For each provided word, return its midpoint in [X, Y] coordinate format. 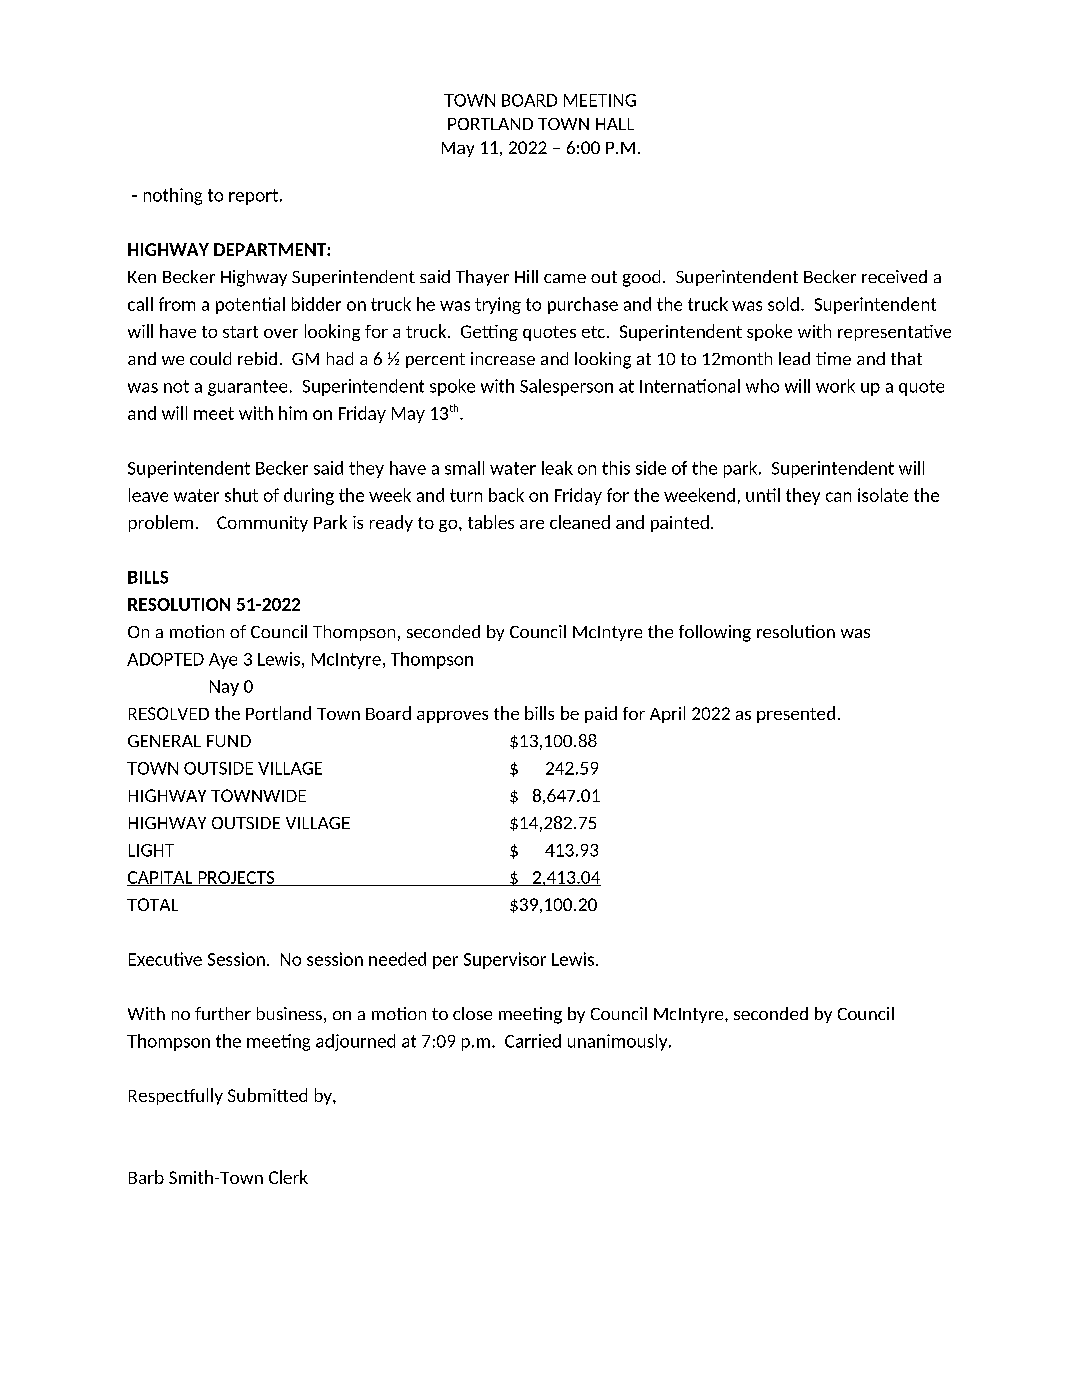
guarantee [247, 388]
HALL [615, 124]
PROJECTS [236, 878]
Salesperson [566, 387]
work [835, 386]
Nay [224, 688]
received [894, 276]
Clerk [288, 1177]
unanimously [619, 1042]
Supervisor [505, 960]
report [255, 197]
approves [452, 717]
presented [796, 714]
